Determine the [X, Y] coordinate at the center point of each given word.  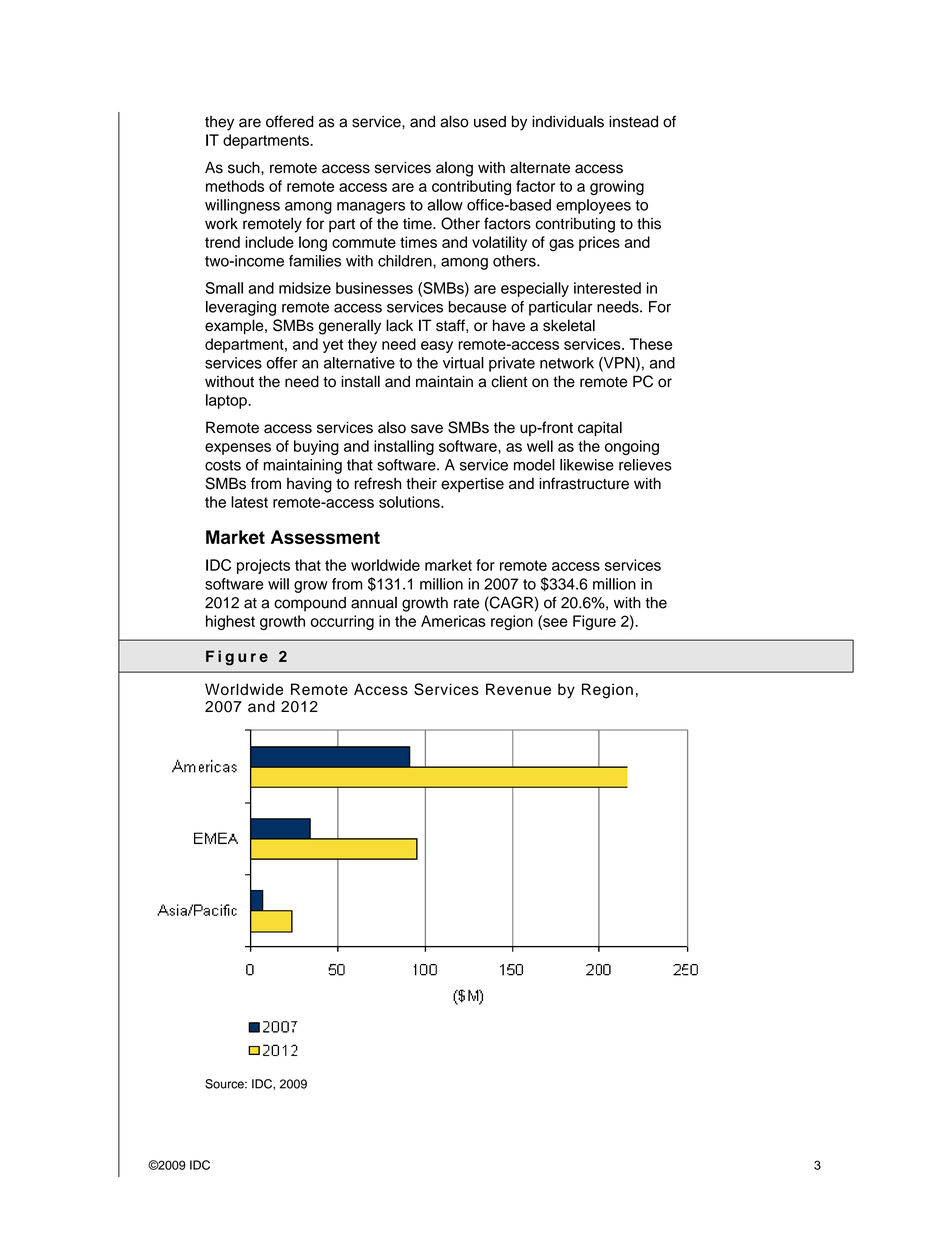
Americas [453, 621]
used [490, 122]
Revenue [518, 689]
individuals [568, 121]
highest [230, 622]
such [245, 167]
